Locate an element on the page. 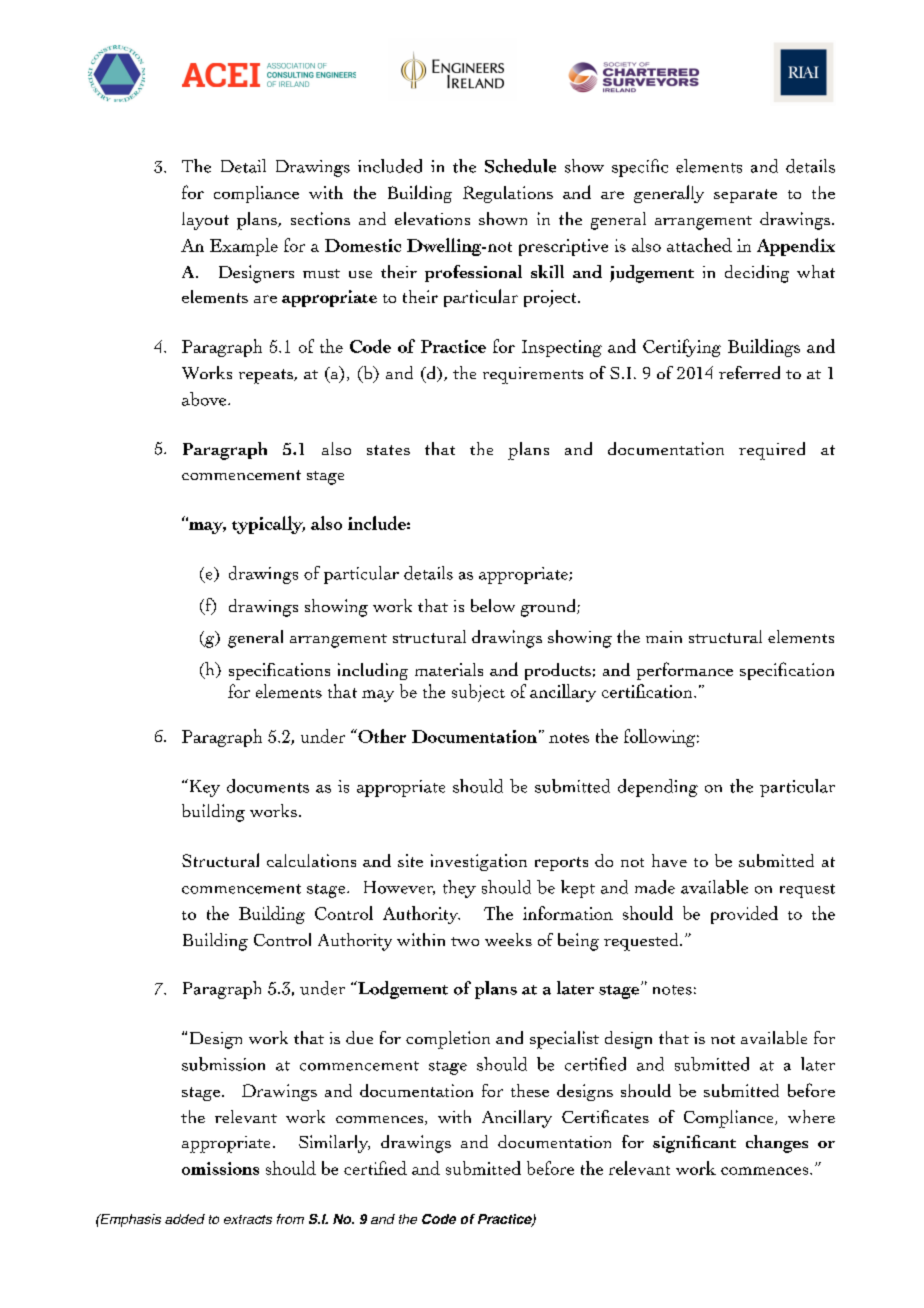 This image has height=1308, width=924. these is located at coordinates (530, 1090).
